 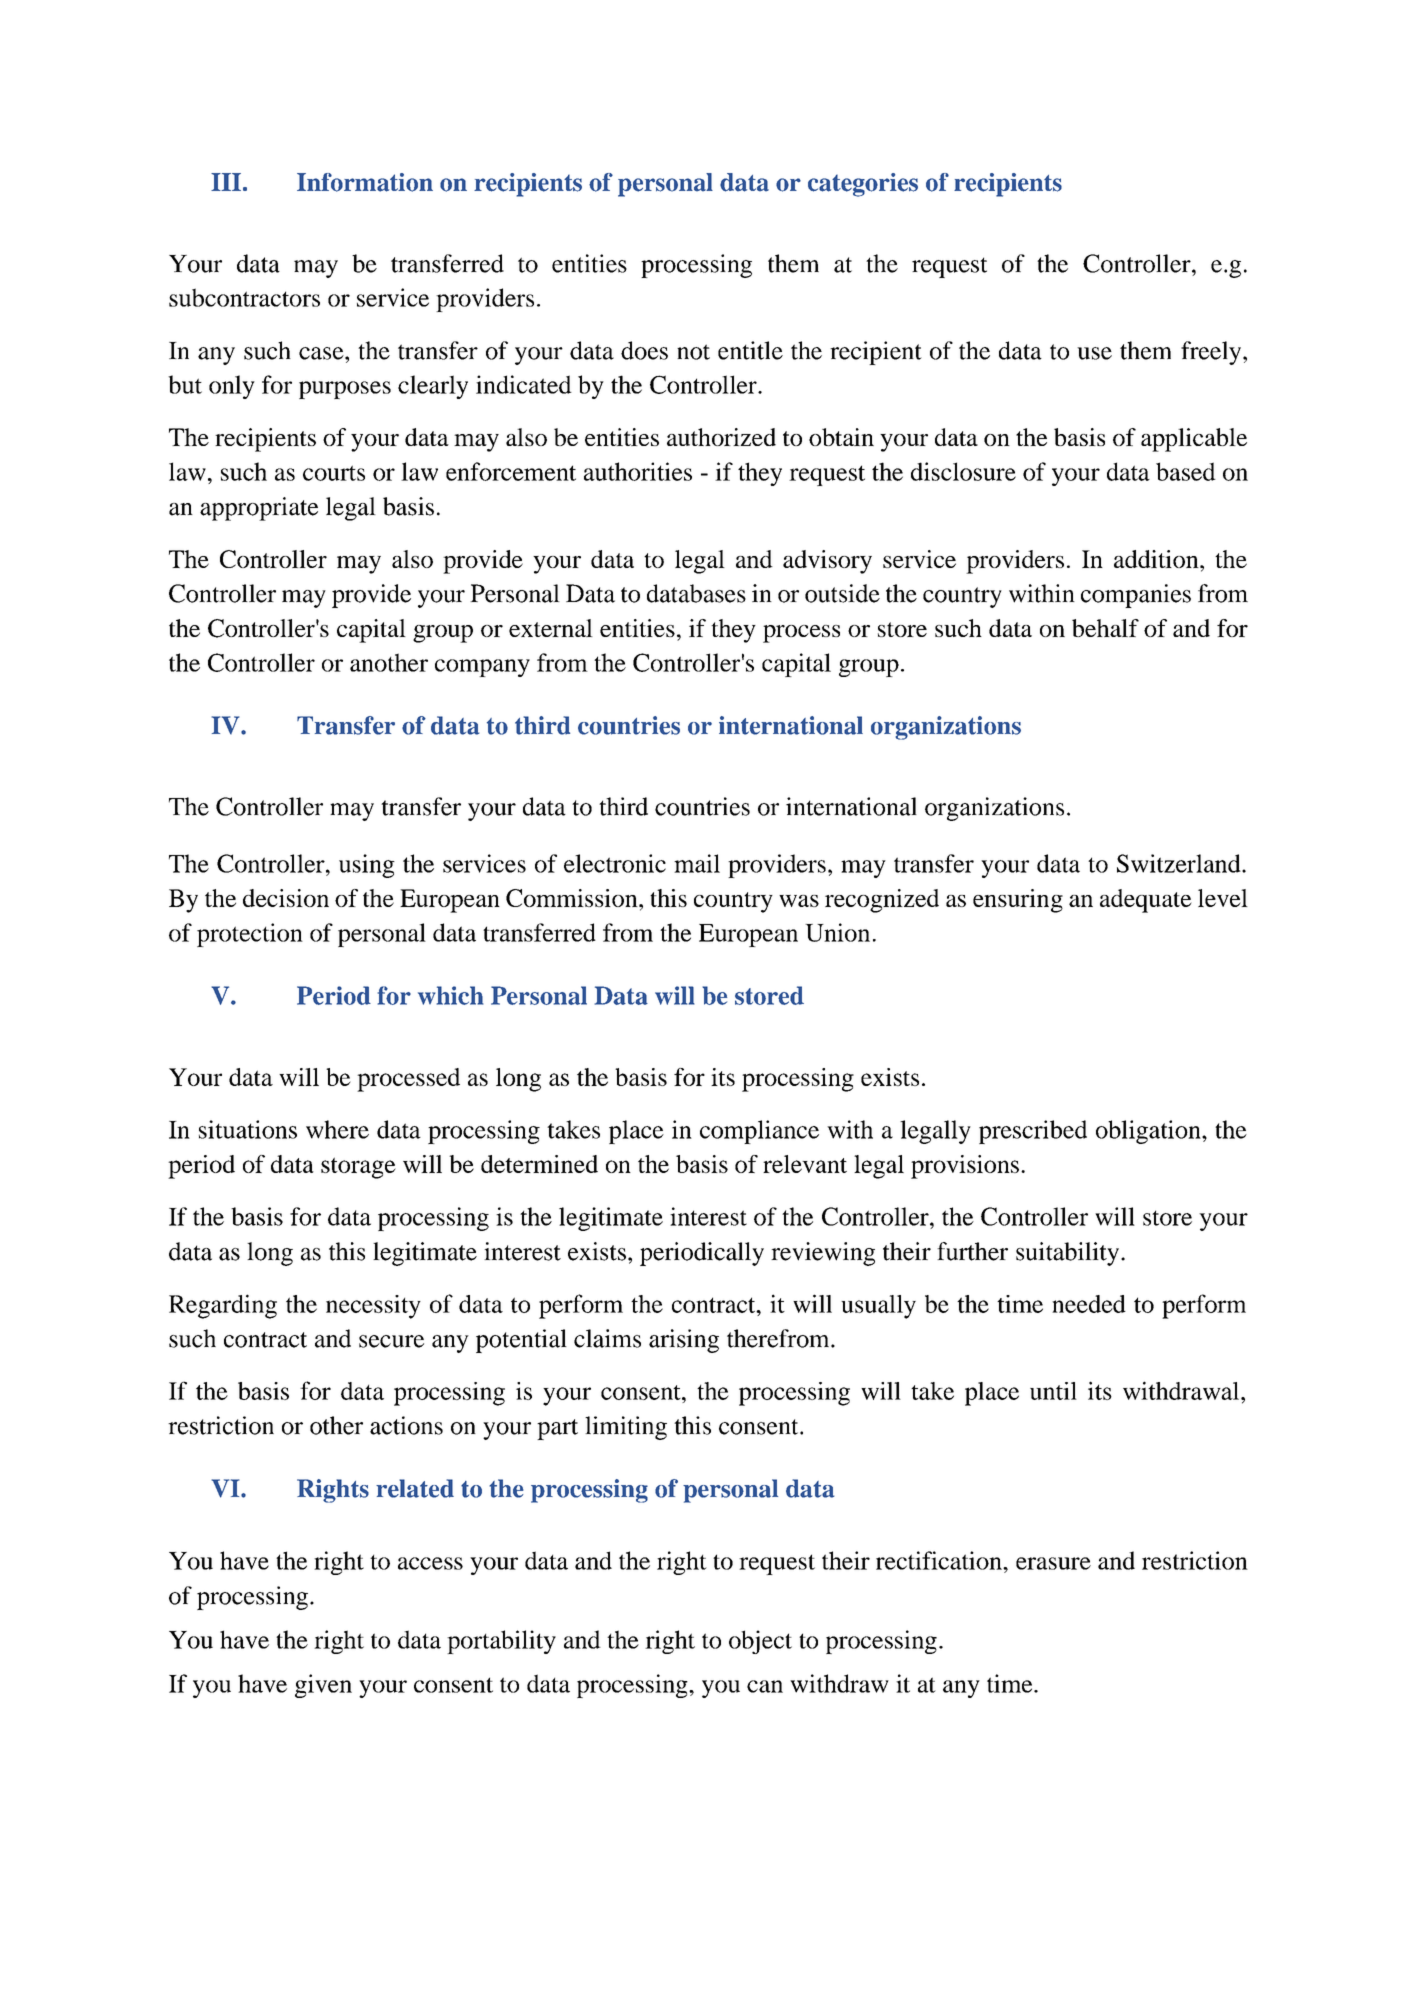 What do you see at coordinates (759, 1132) in the screenshot?
I see `compliance` at bounding box center [759, 1132].
